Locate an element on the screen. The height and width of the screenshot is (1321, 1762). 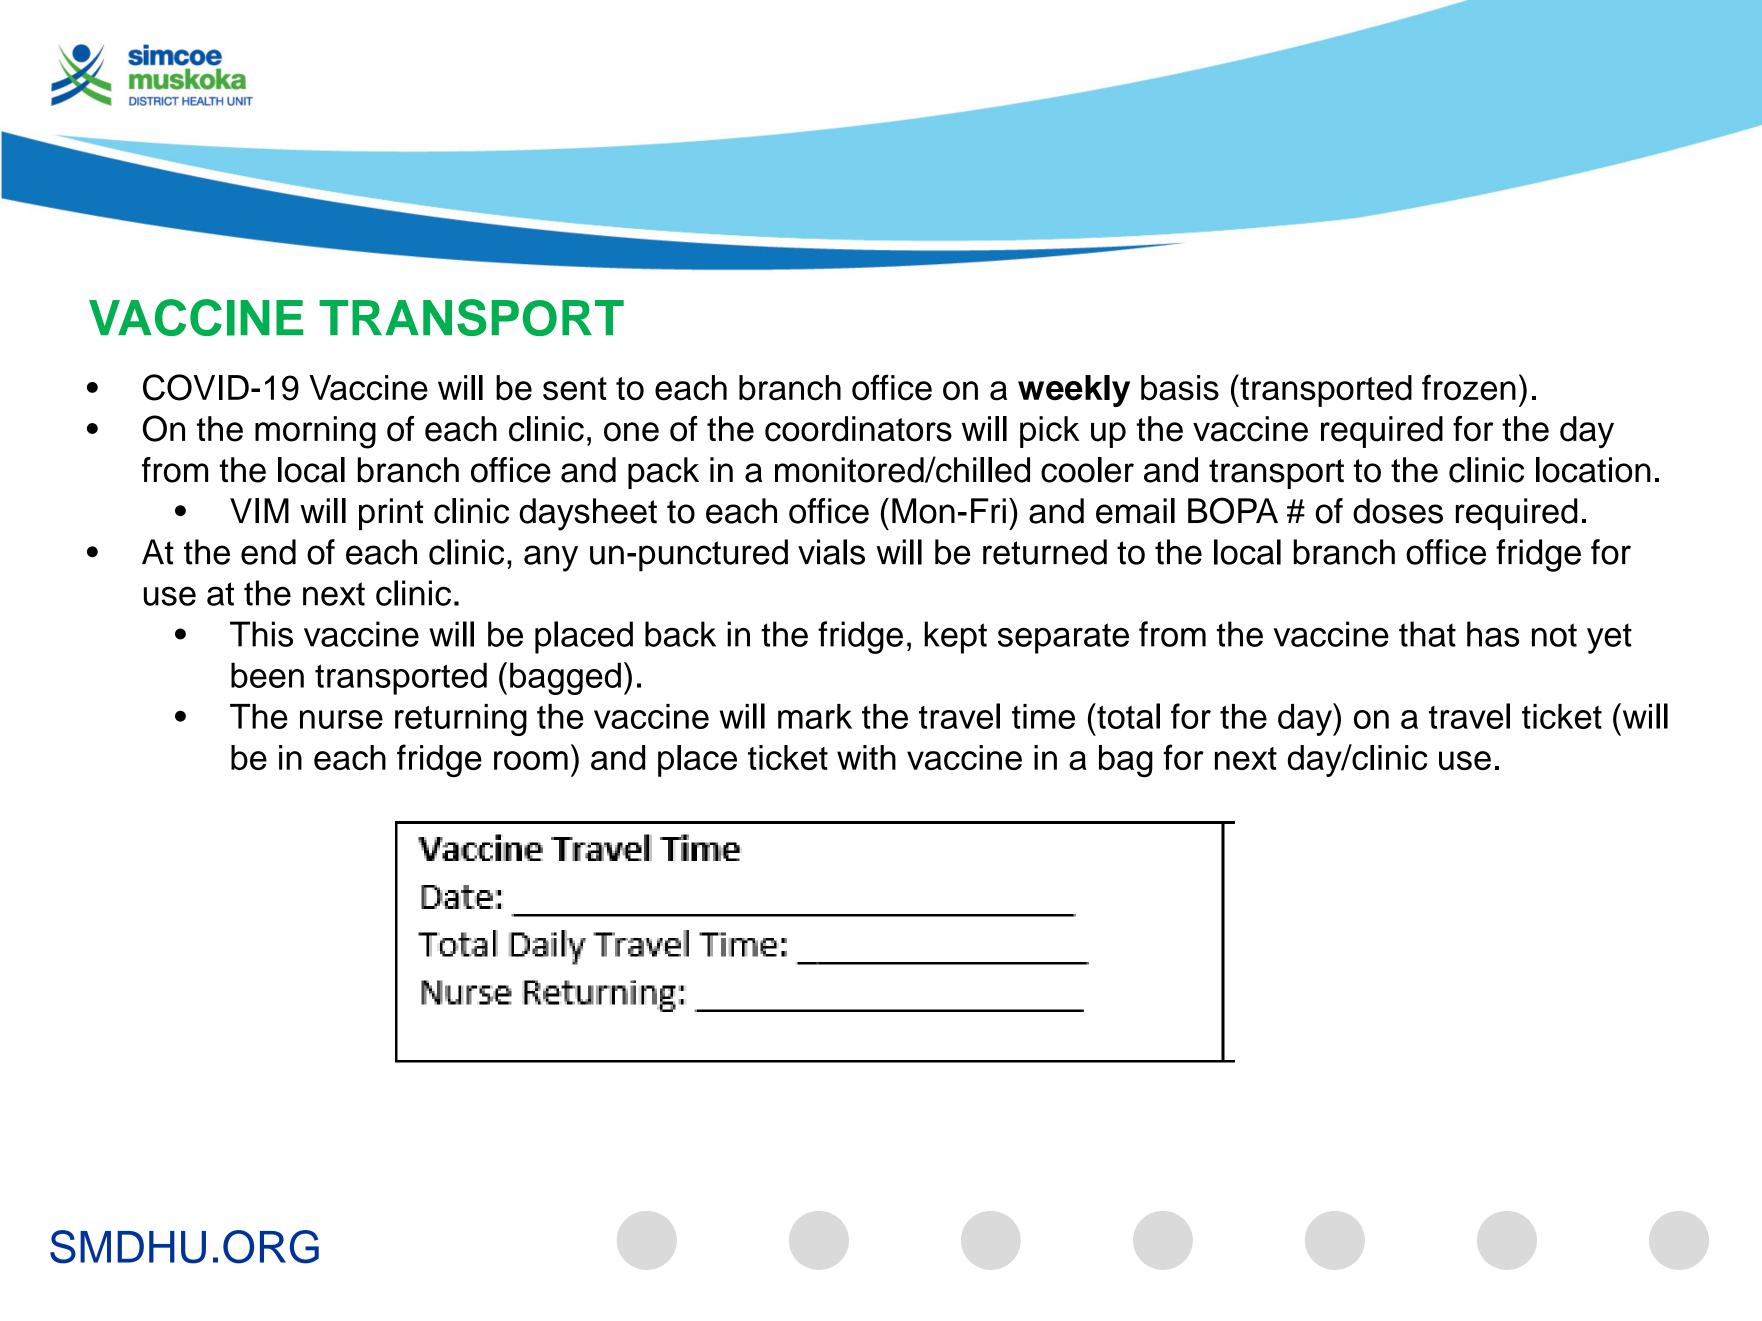
sent is located at coordinates (575, 389).
